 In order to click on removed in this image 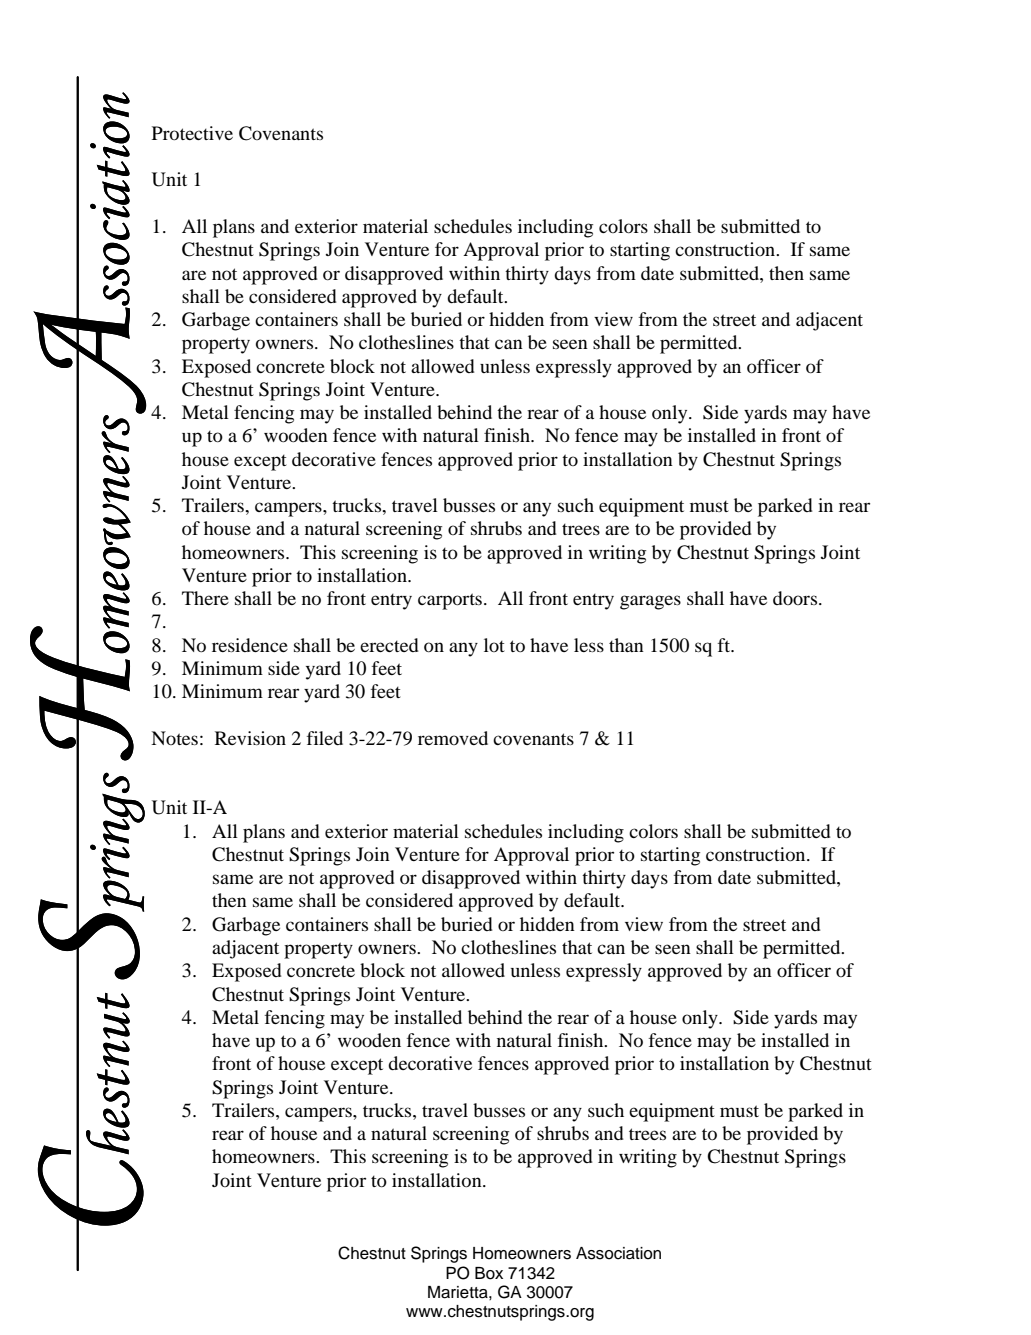, I will do `click(453, 738)`.
